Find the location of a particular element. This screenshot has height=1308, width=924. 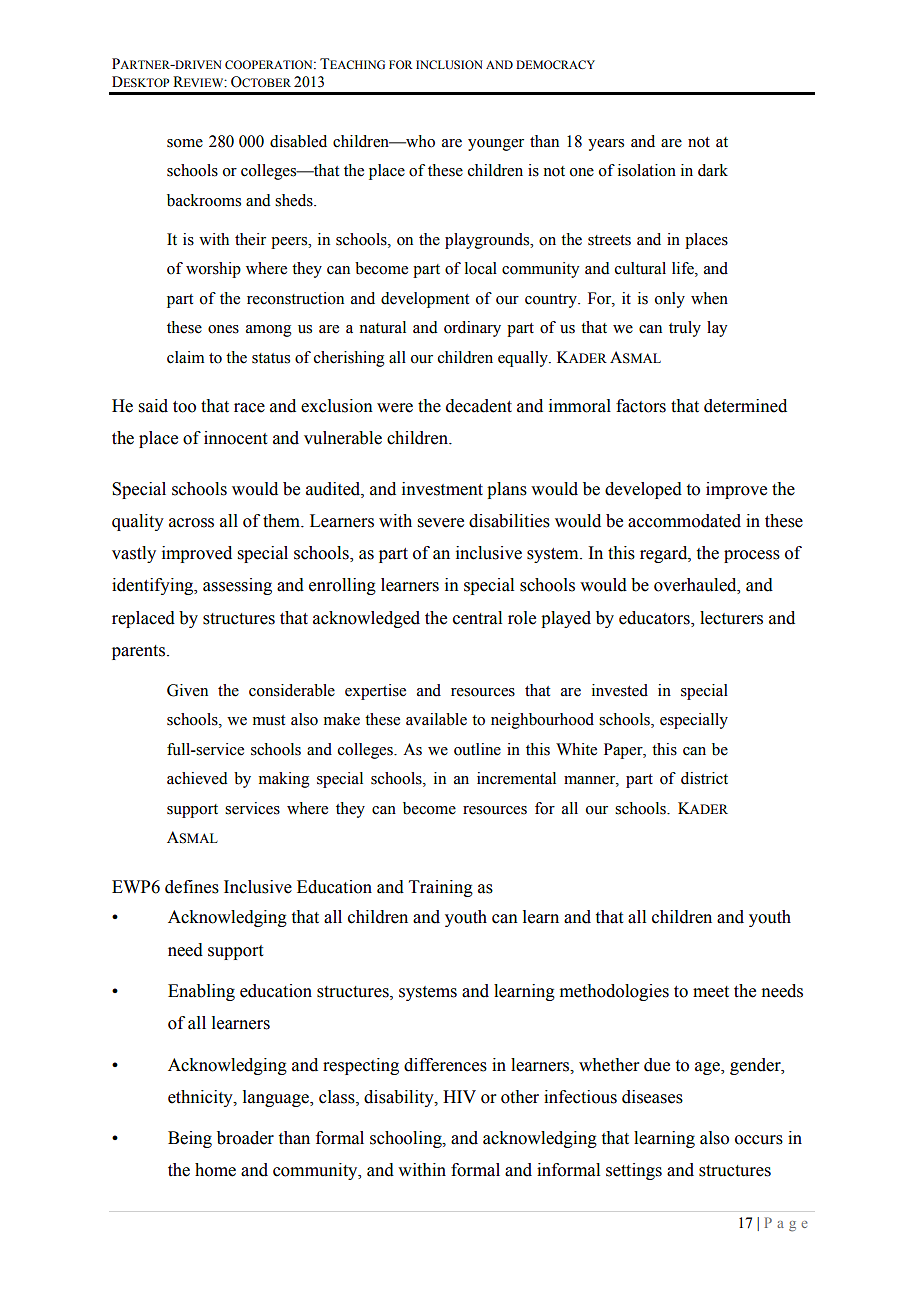

some is located at coordinates (185, 143).
